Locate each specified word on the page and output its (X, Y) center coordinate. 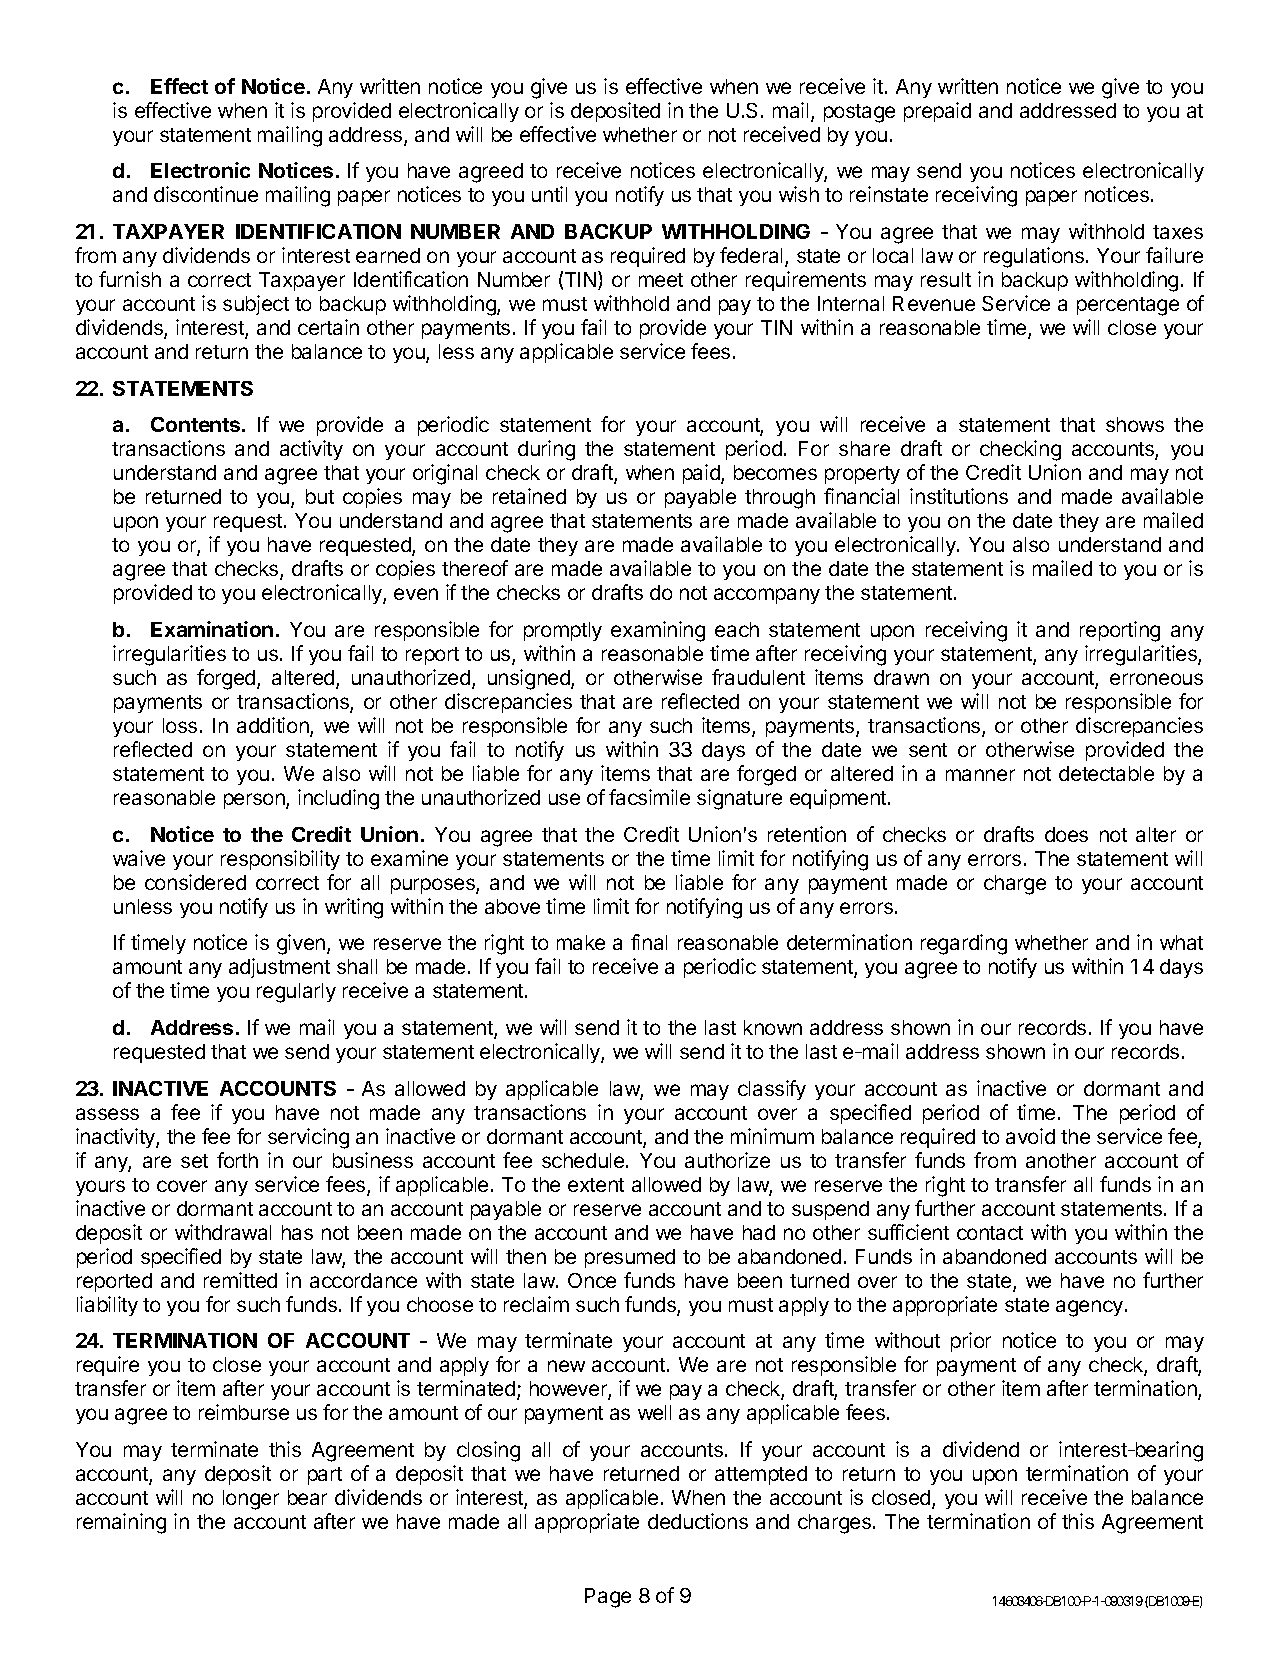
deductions (698, 1521)
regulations (1035, 257)
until (549, 194)
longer (251, 1500)
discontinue (206, 194)
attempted (761, 1475)
